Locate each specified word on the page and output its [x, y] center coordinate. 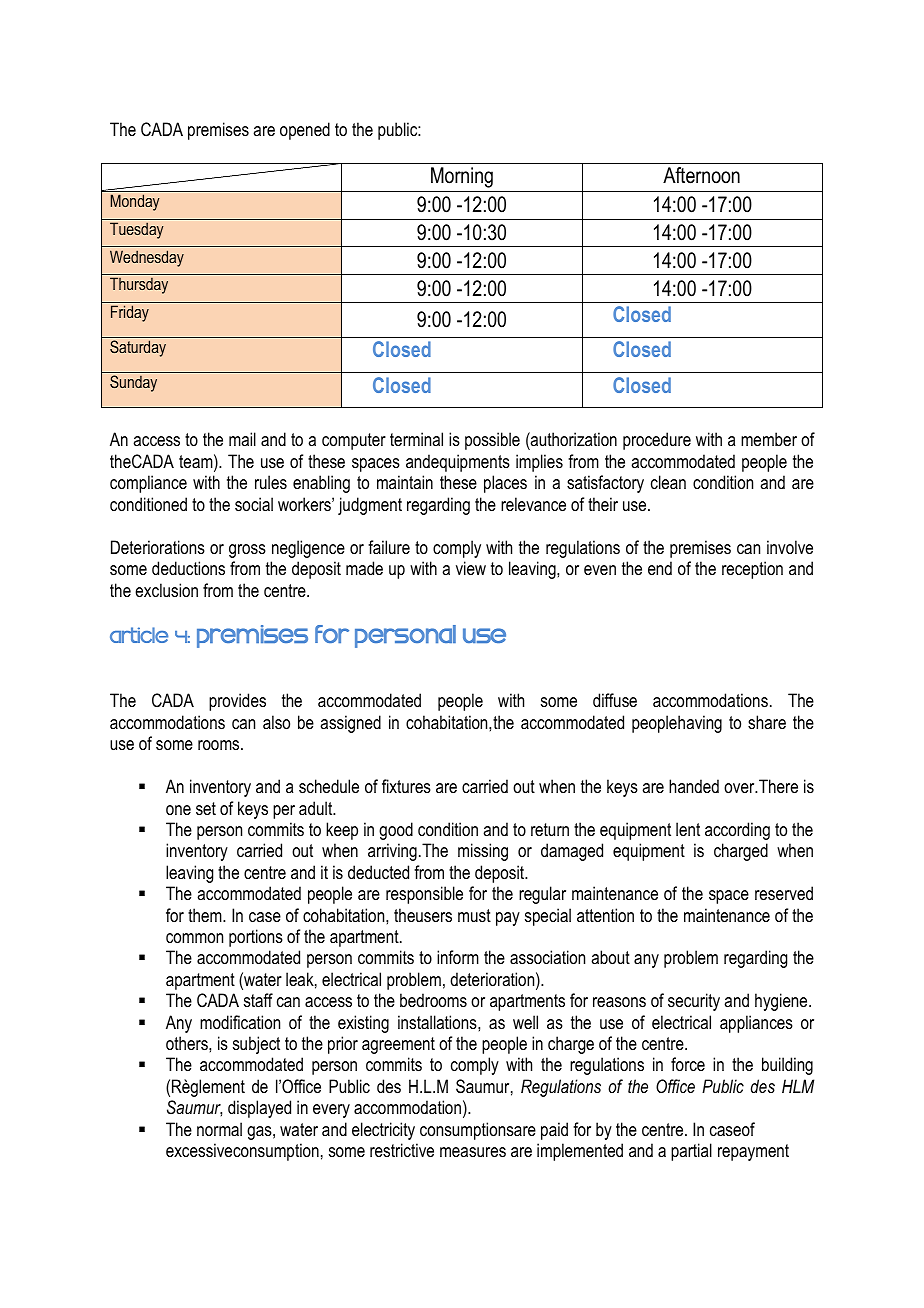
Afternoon [701, 175]
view [471, 568]
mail [242, 439]
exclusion [166, 590]
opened [305, 131]
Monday [135, 202]
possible [492, 441]
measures [473, 1152]
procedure [657, 441]
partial [691, 1152]
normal [219, 1129]
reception [752, 570]
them [206, 915]
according [737, 831]
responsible [424, 895]
